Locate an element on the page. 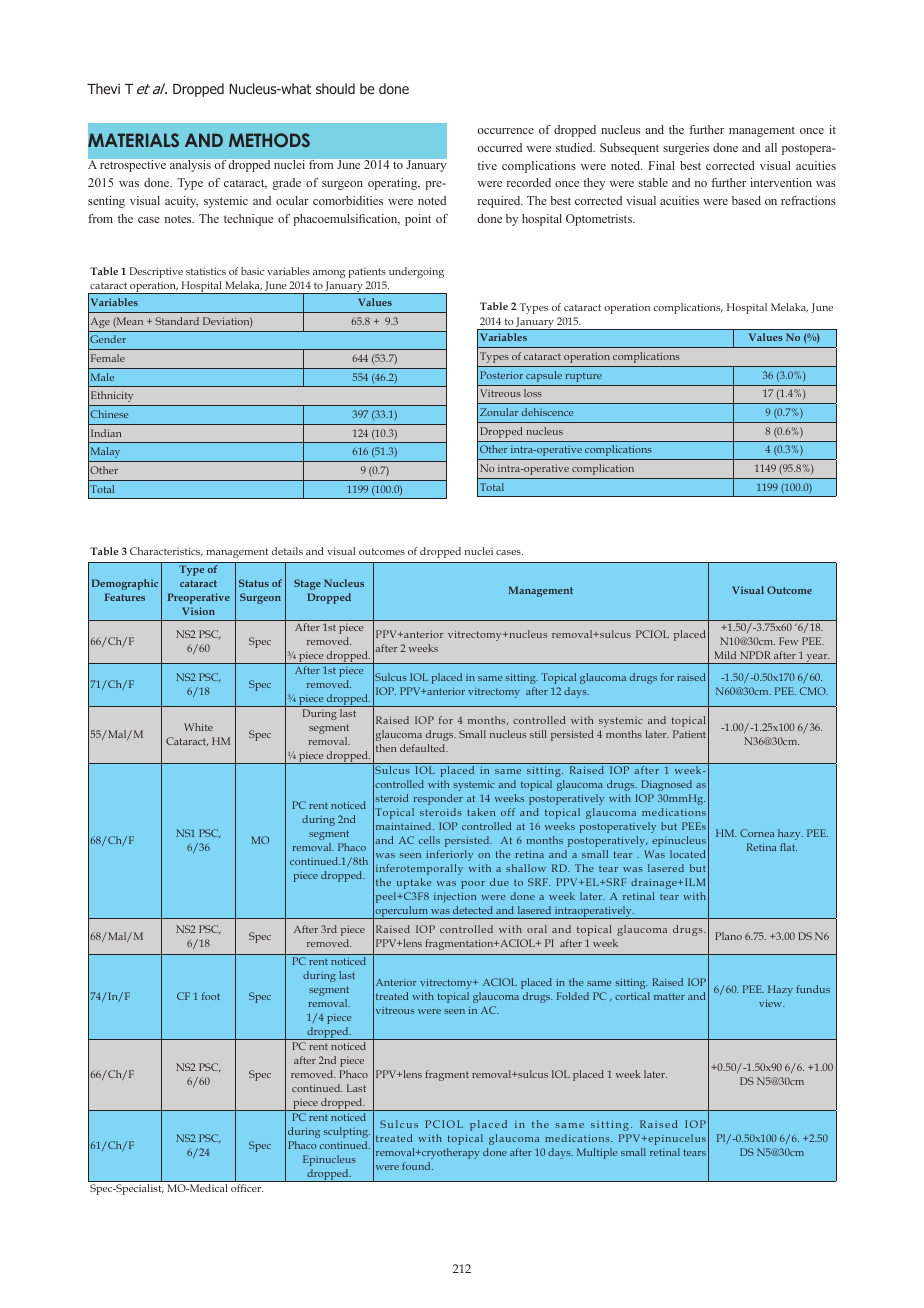  sculpting is located at coordinates (346, 1132).
